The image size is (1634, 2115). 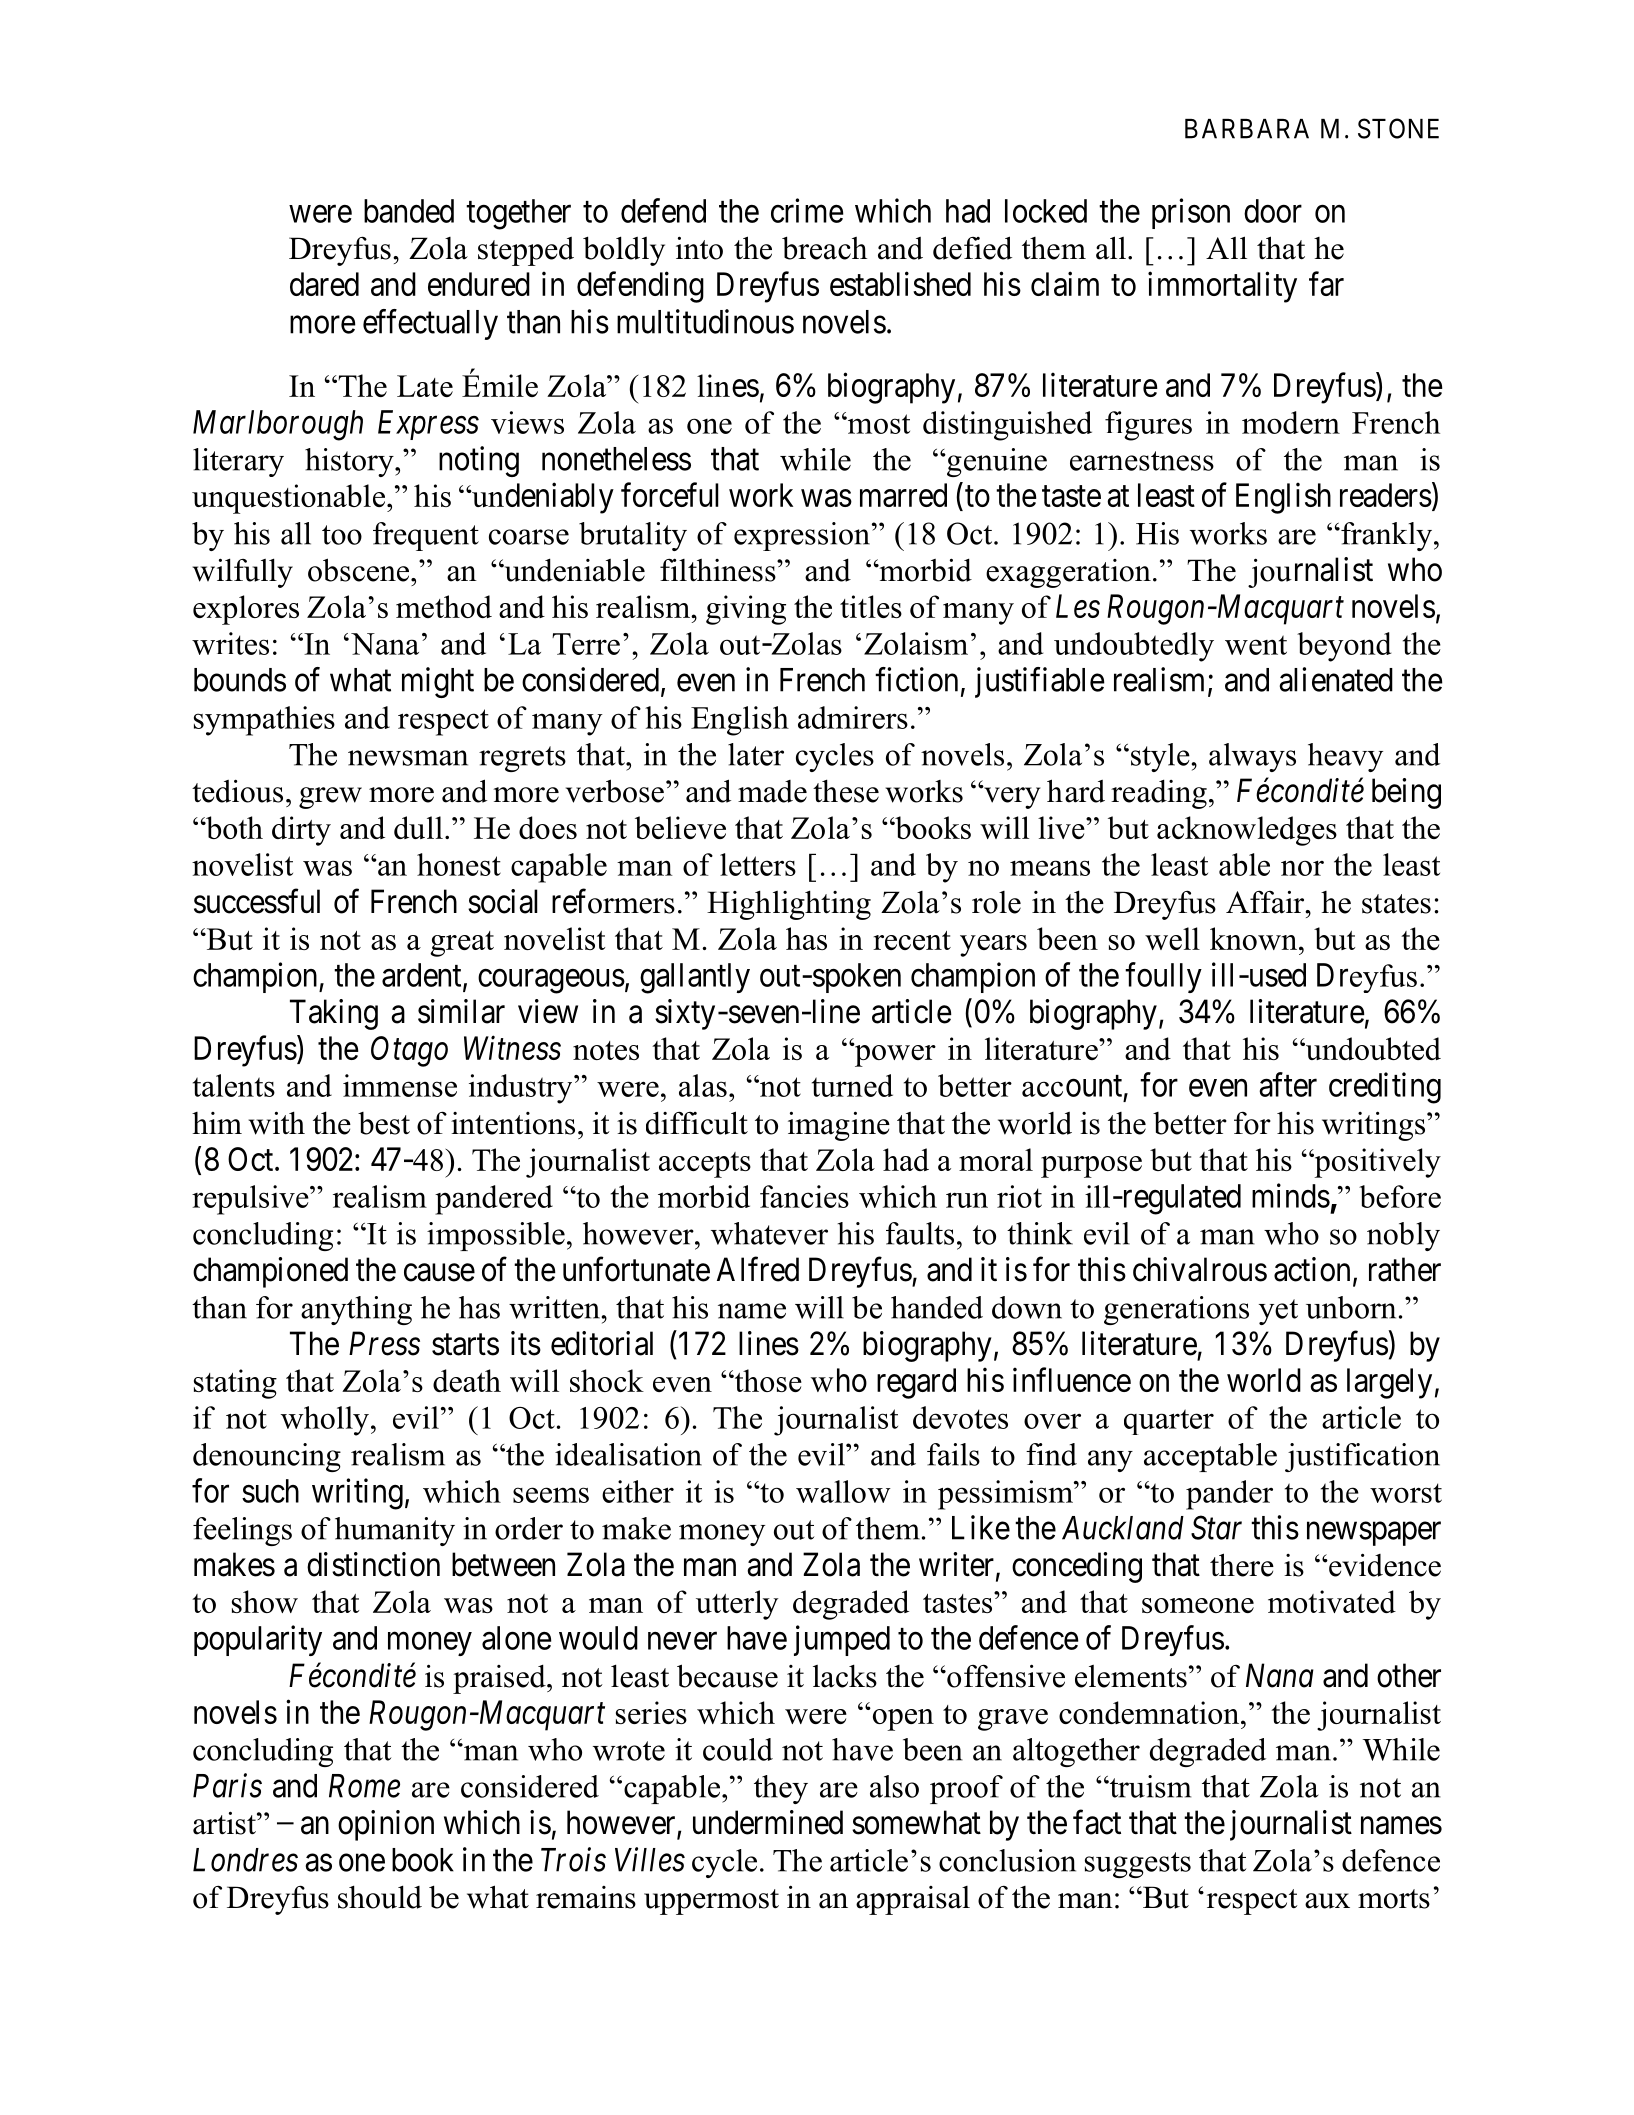 What do you see at coordinates (386, 1825) in the document?
I see `opinion` at bounding box center [386, 1825].
